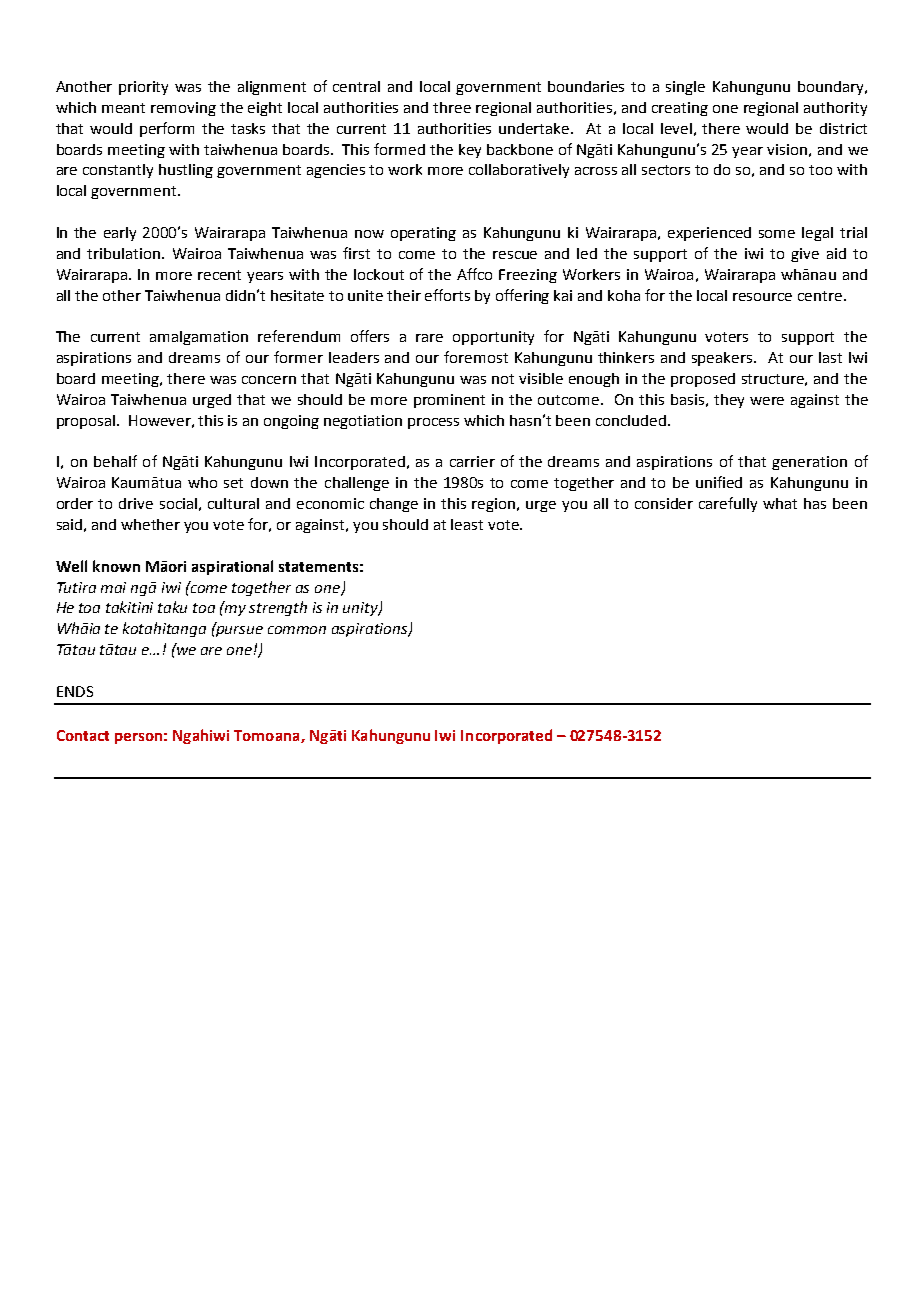 This screenshot has height=1308, width=924. What do you see at coordinates (150, 524) in the screenshot?
I see `whether` at bounding box center [150, 524].
